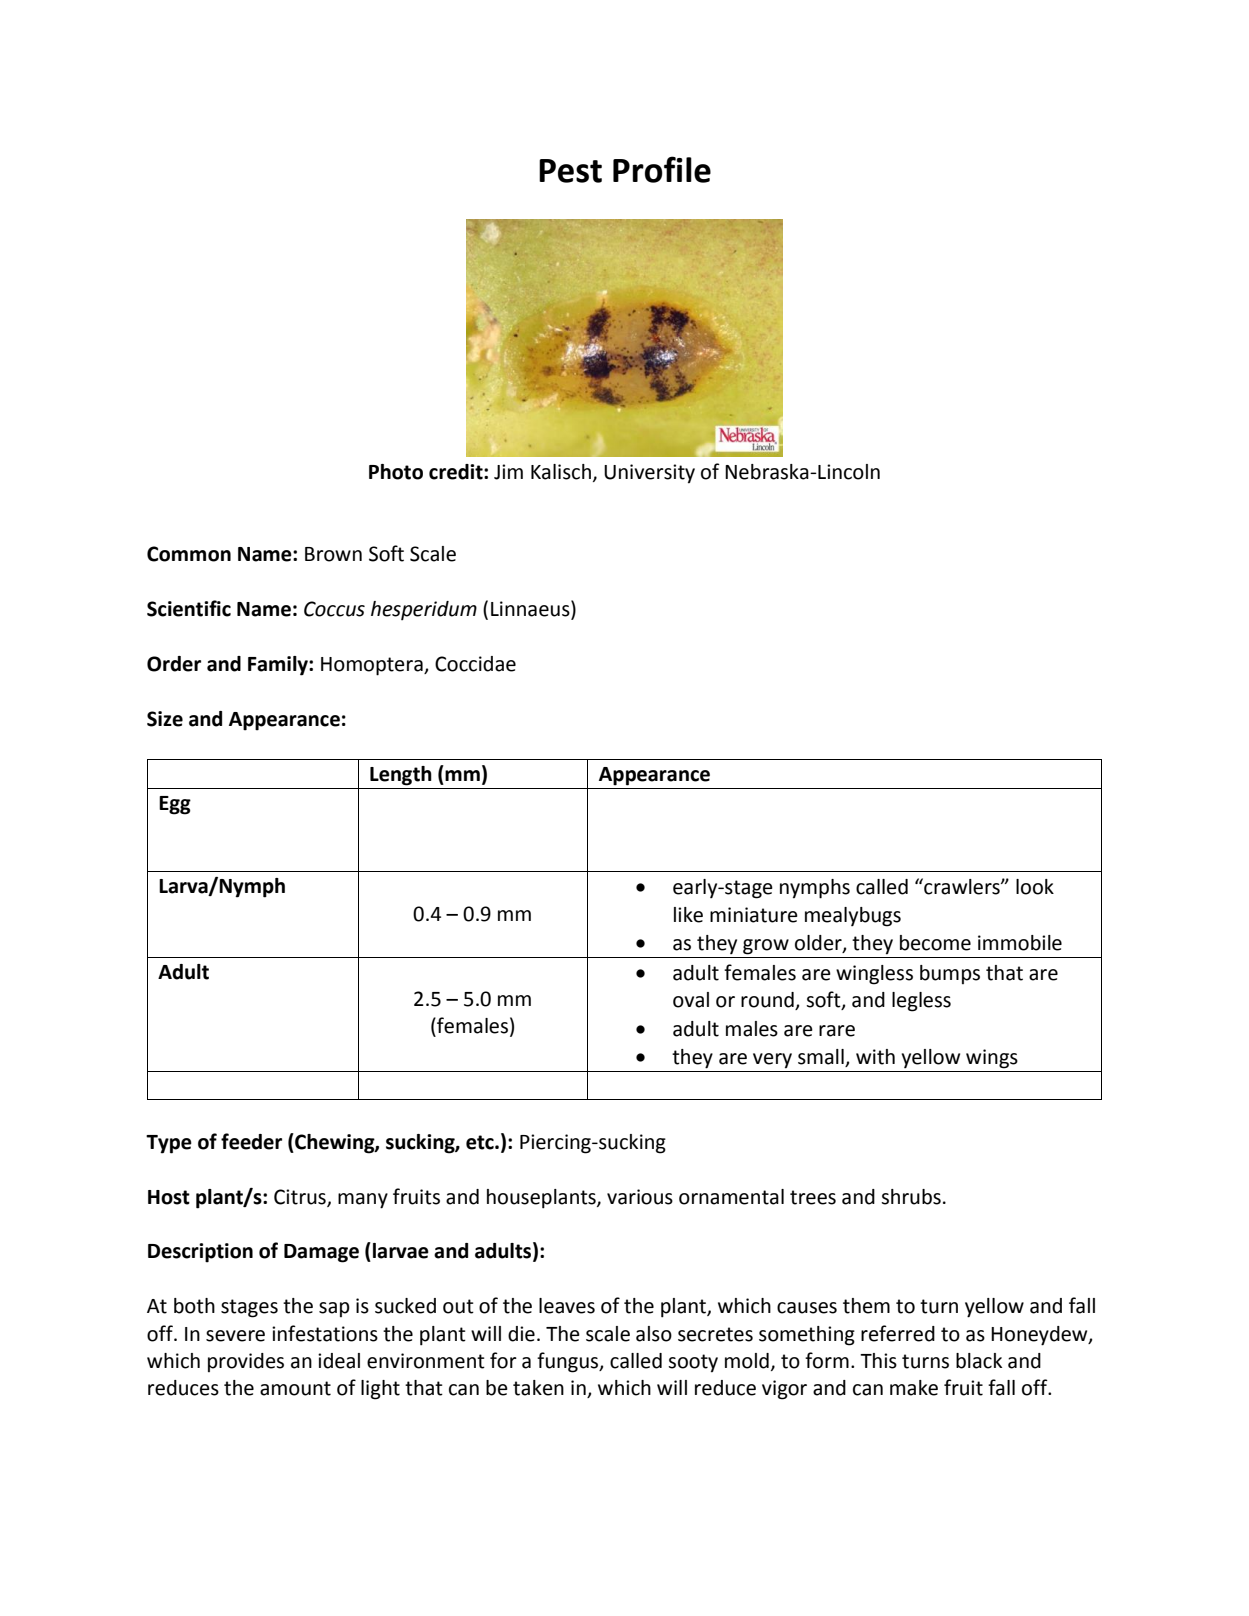 This screenshot has height=1616, width=1249. I want to click on University, so click(649, 474).
